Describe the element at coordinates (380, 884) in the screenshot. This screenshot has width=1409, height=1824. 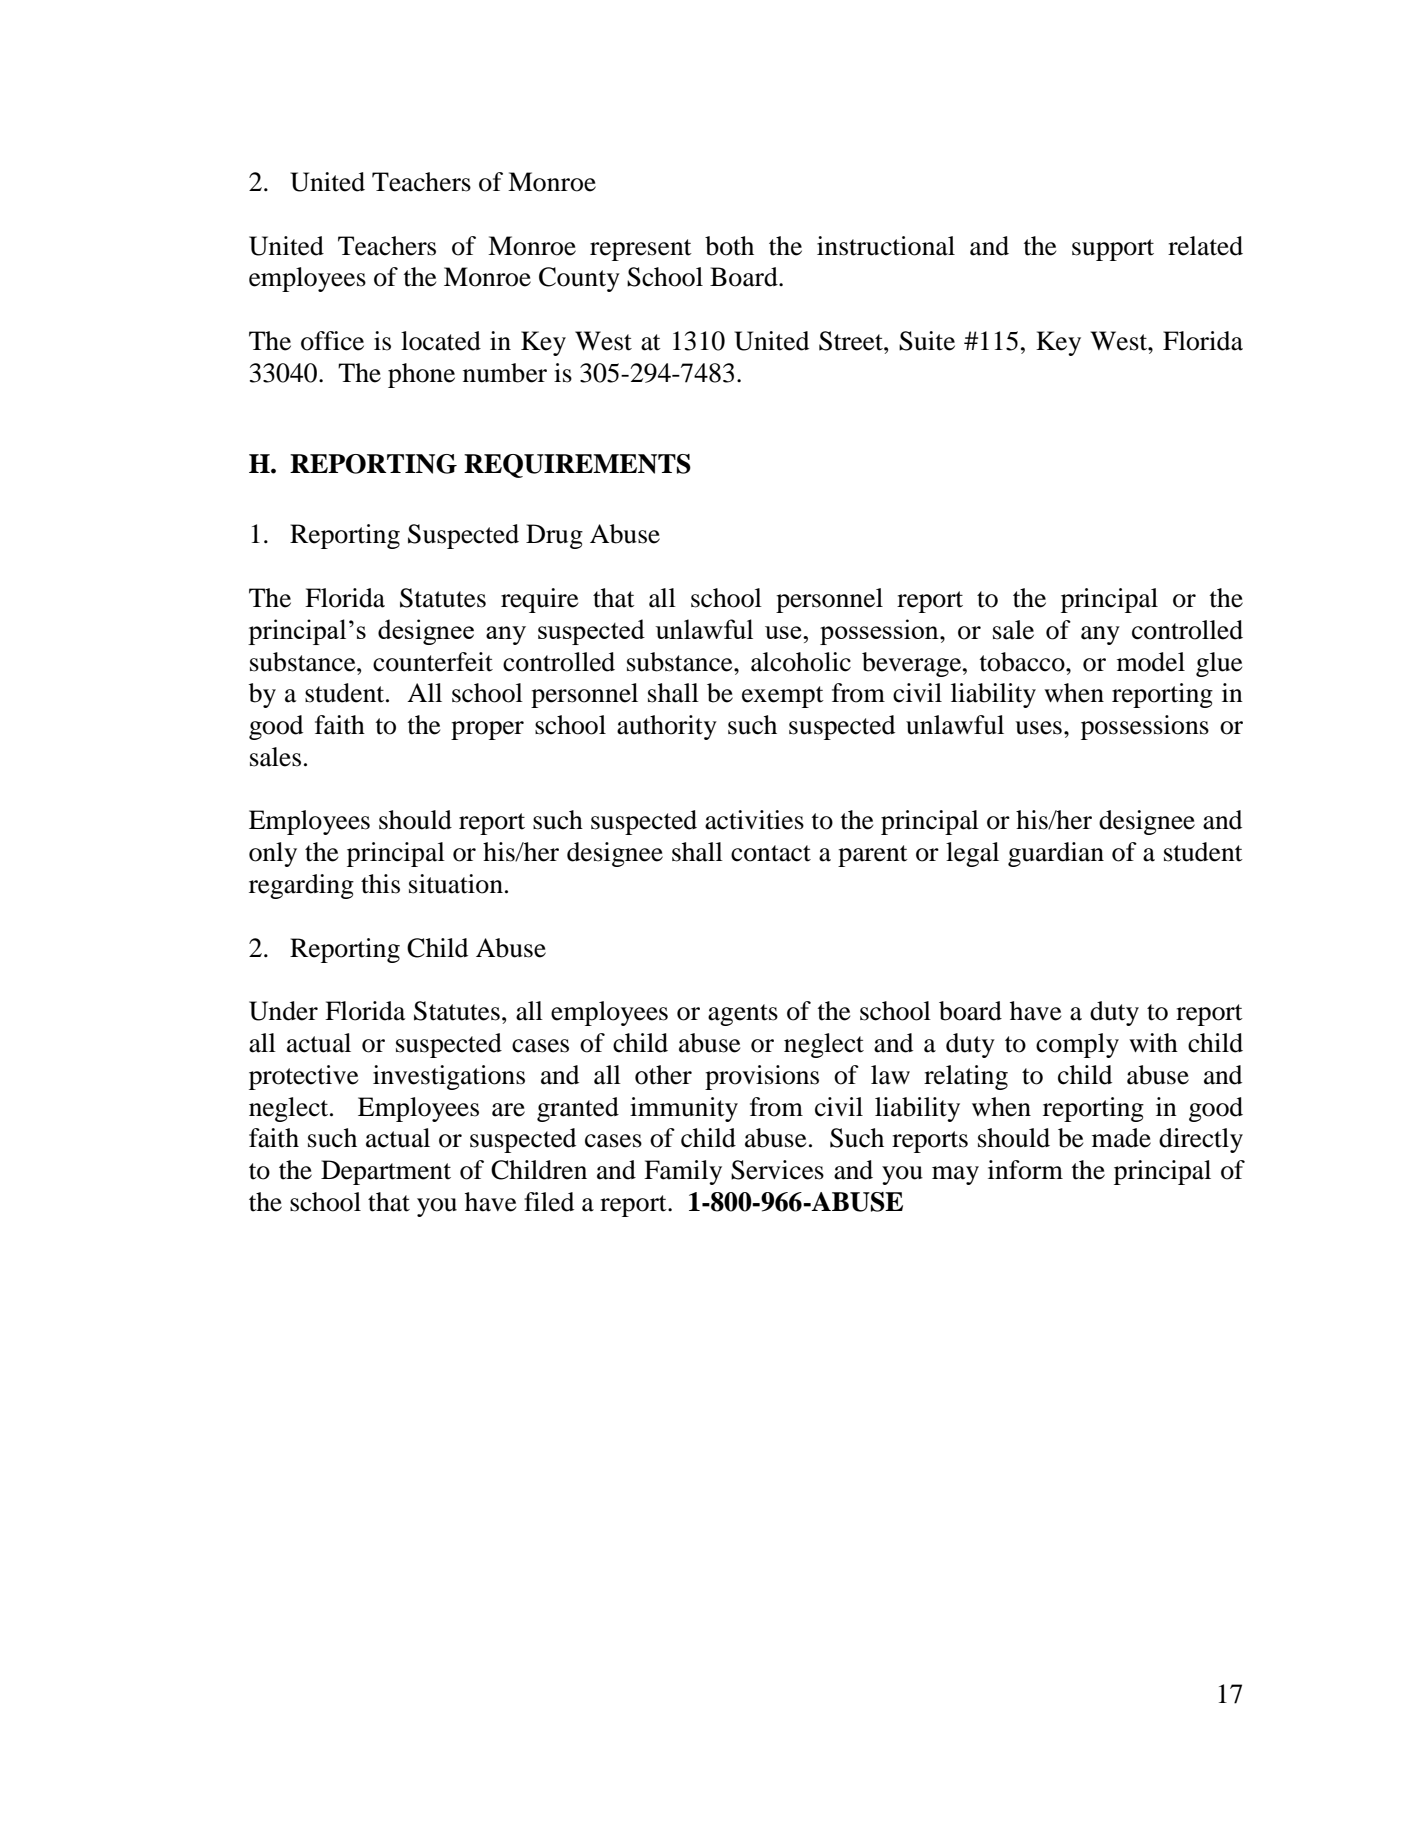
I see `this` at that location.
